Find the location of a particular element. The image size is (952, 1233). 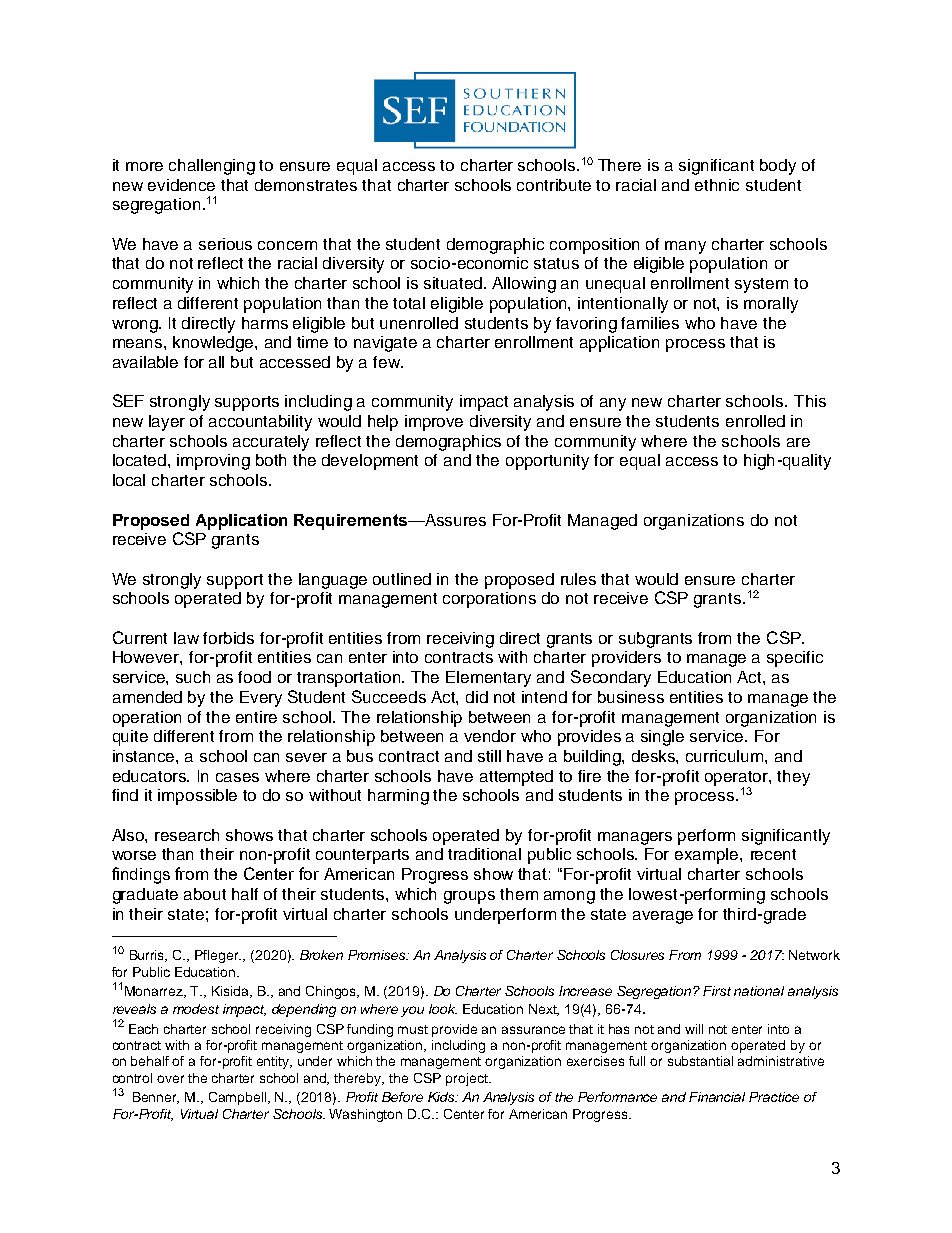

improve is located at coordinates (434, 423).
